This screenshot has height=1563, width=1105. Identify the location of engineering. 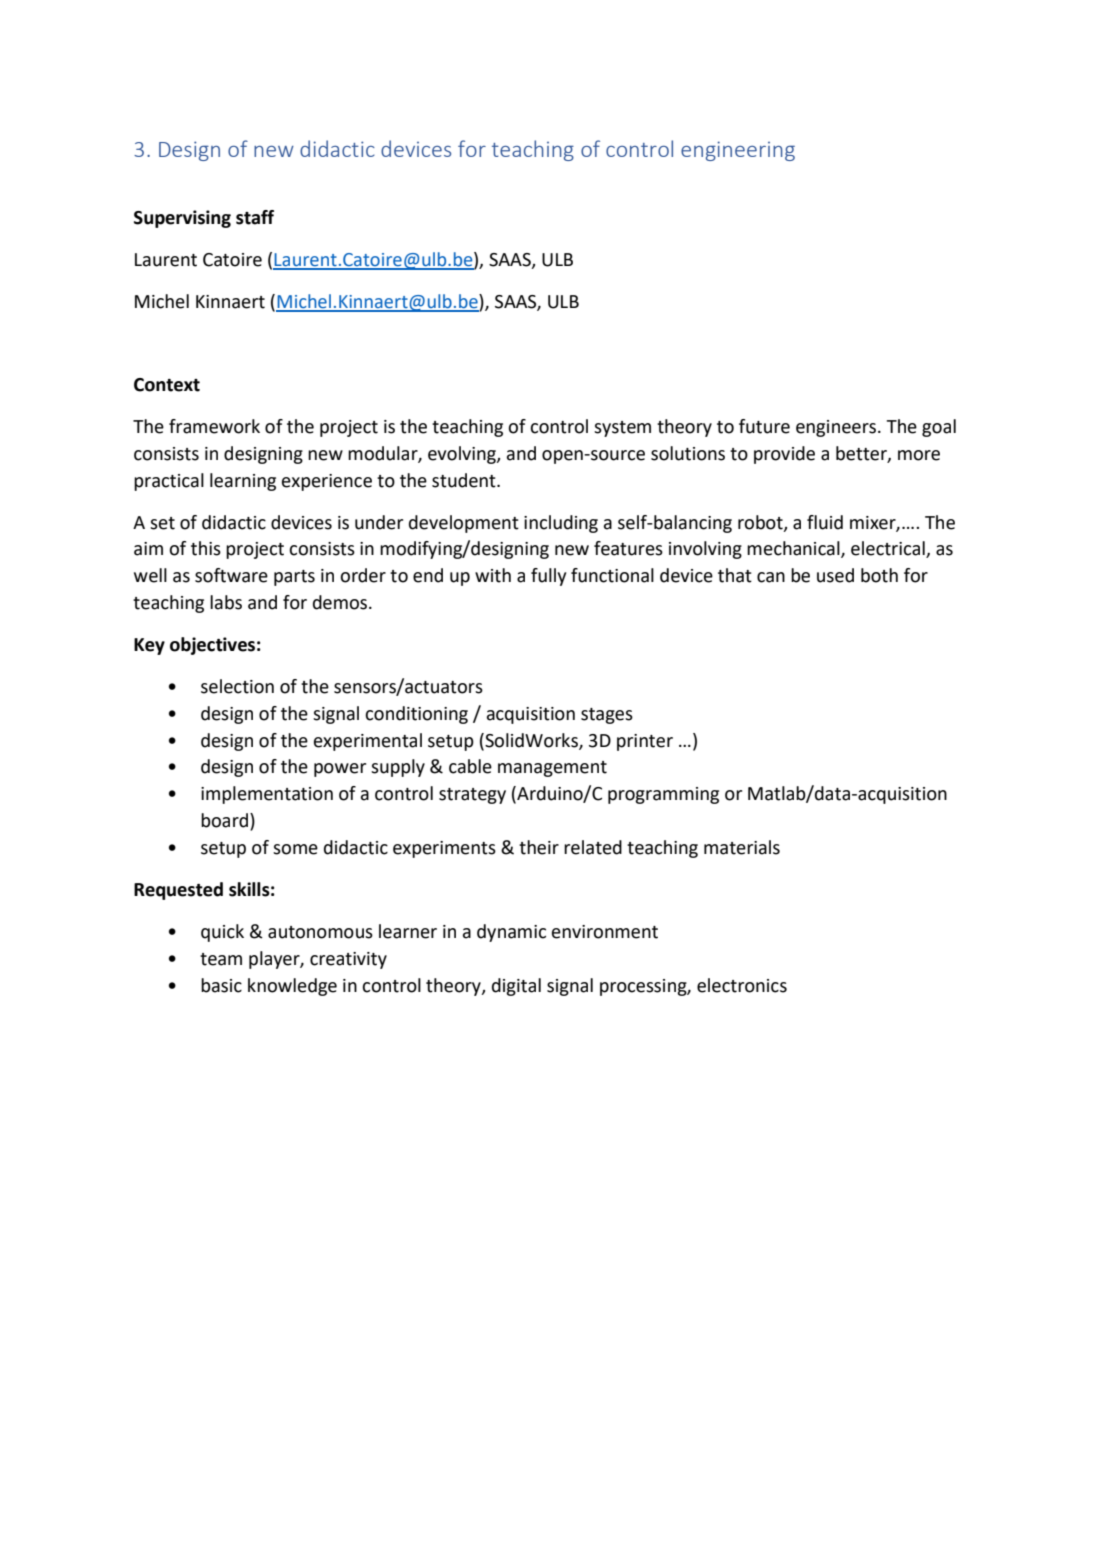
(738, 151).
